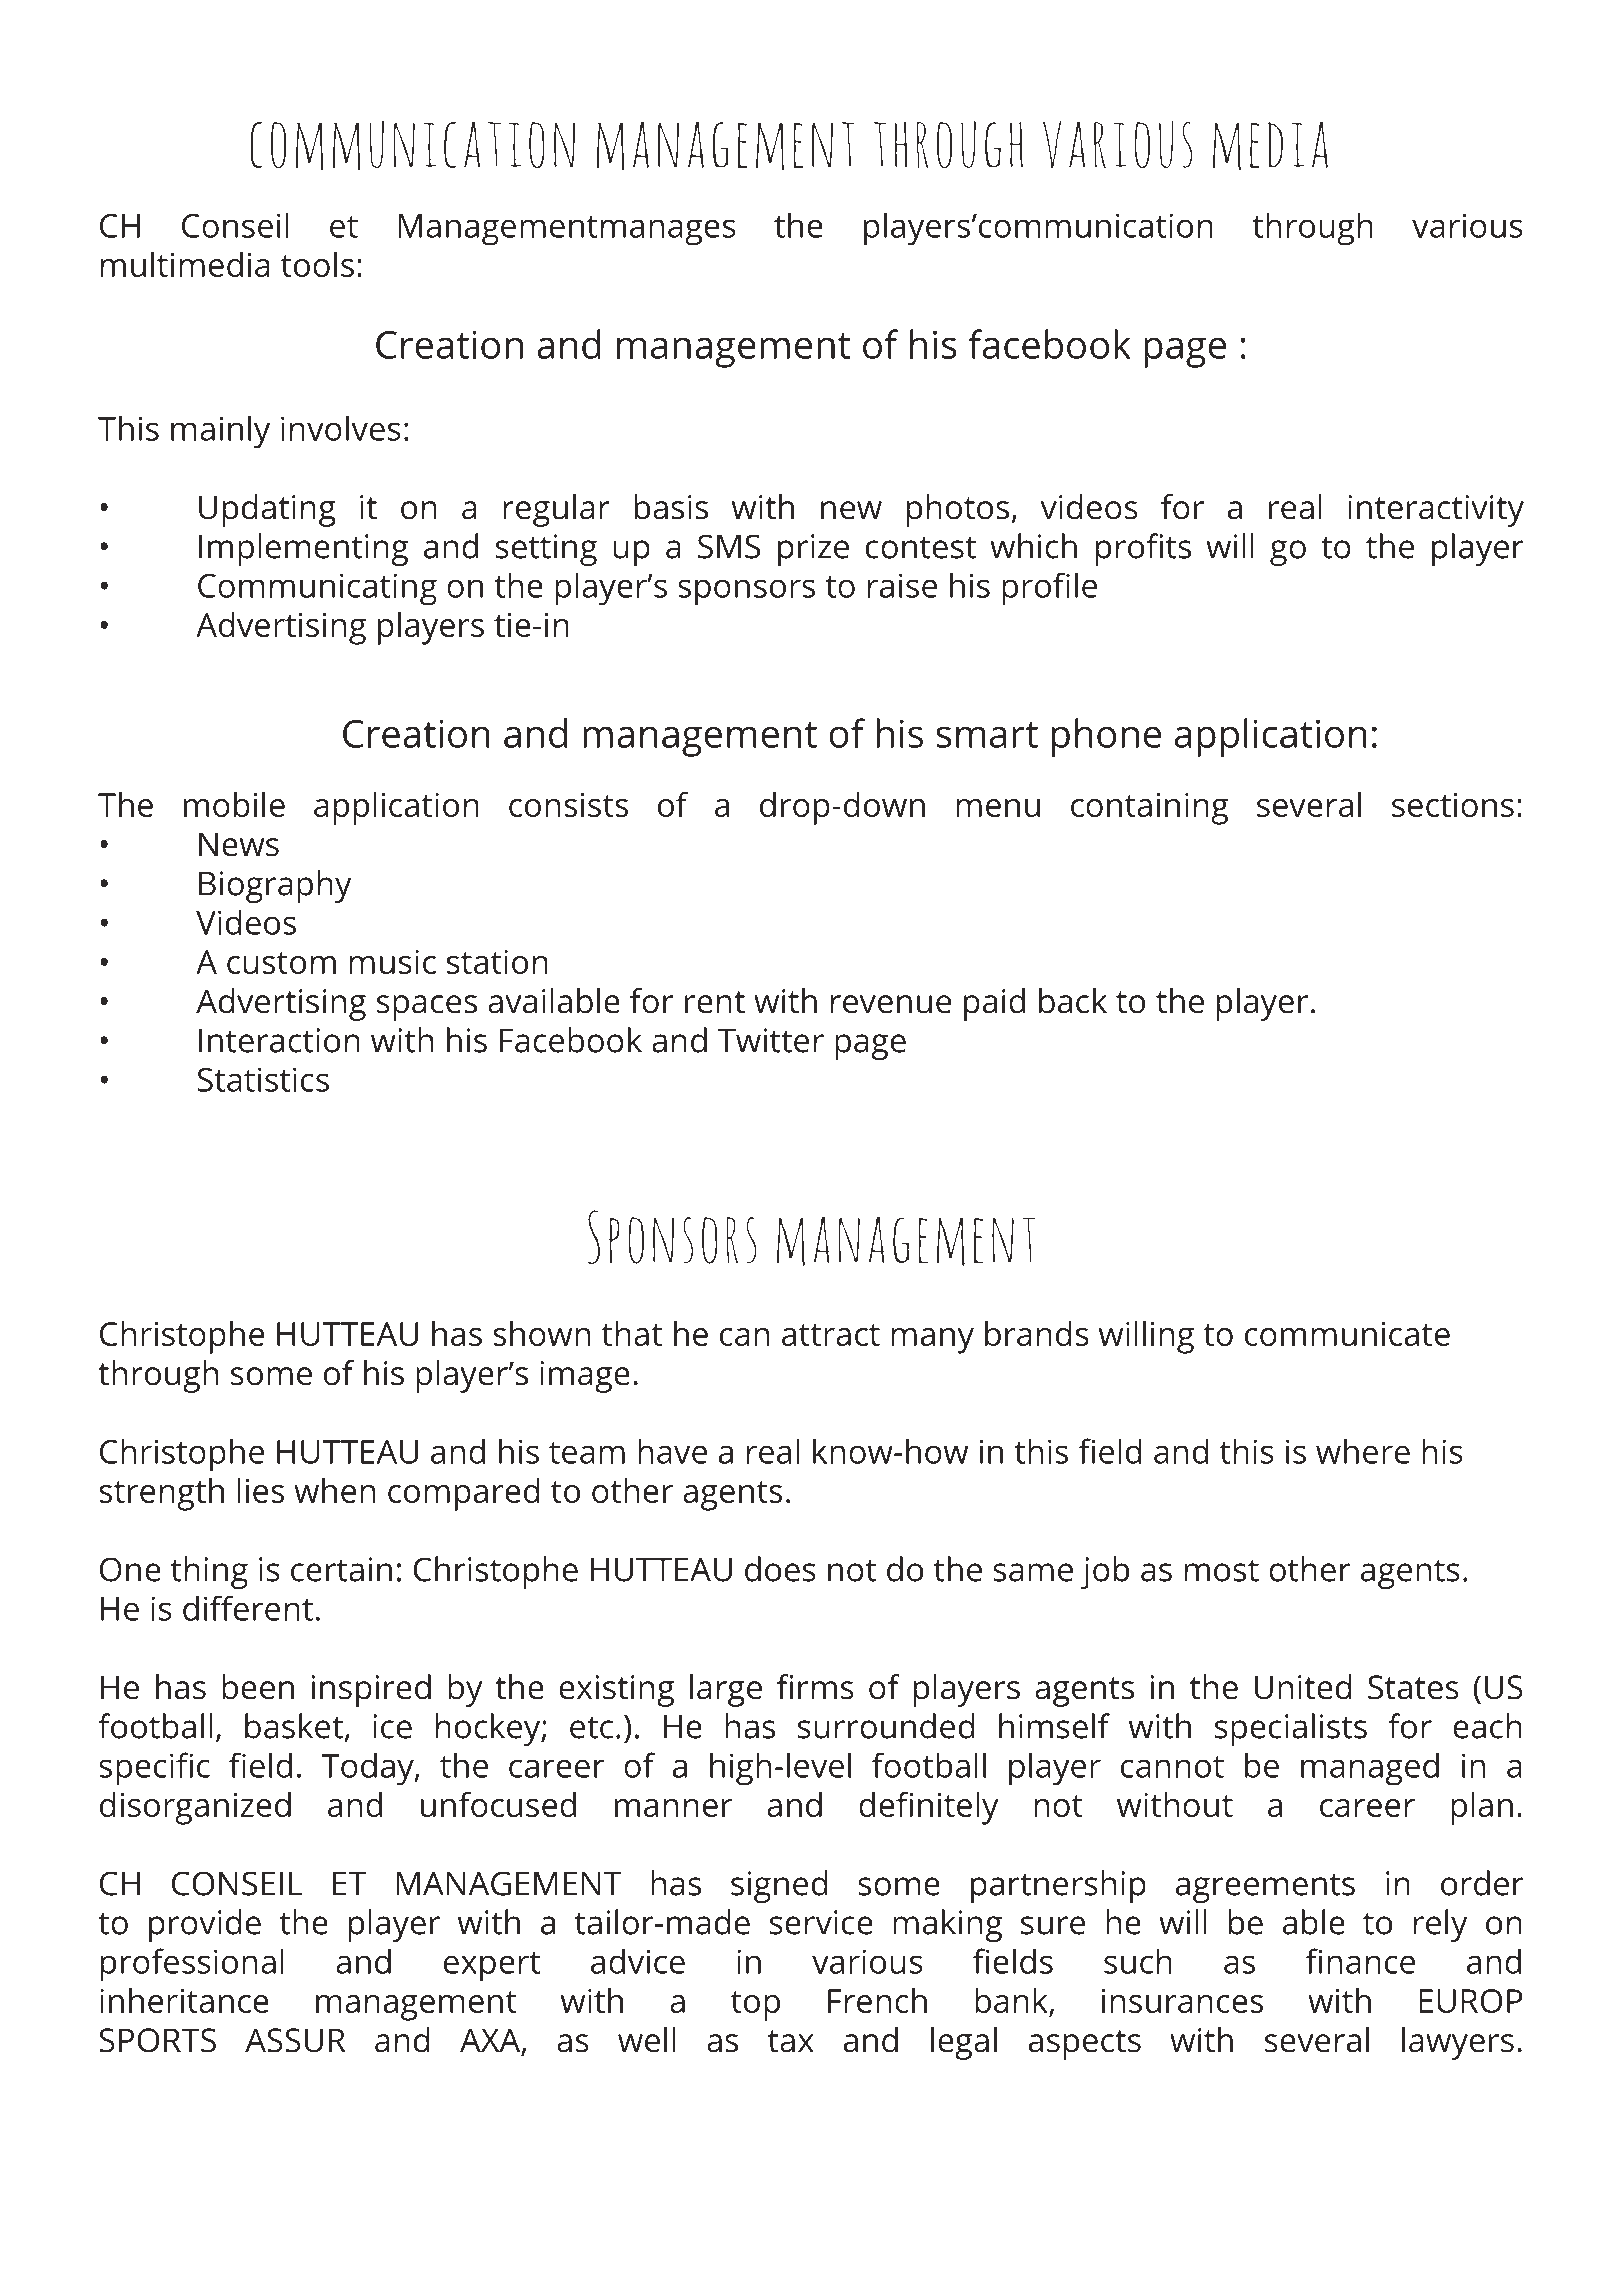 Image resolution: width=1622 pixels, height=2294 pixels. Describe the element at coordinates (295, 2040) in the screenshot. I see `ASSUR` at that location.
